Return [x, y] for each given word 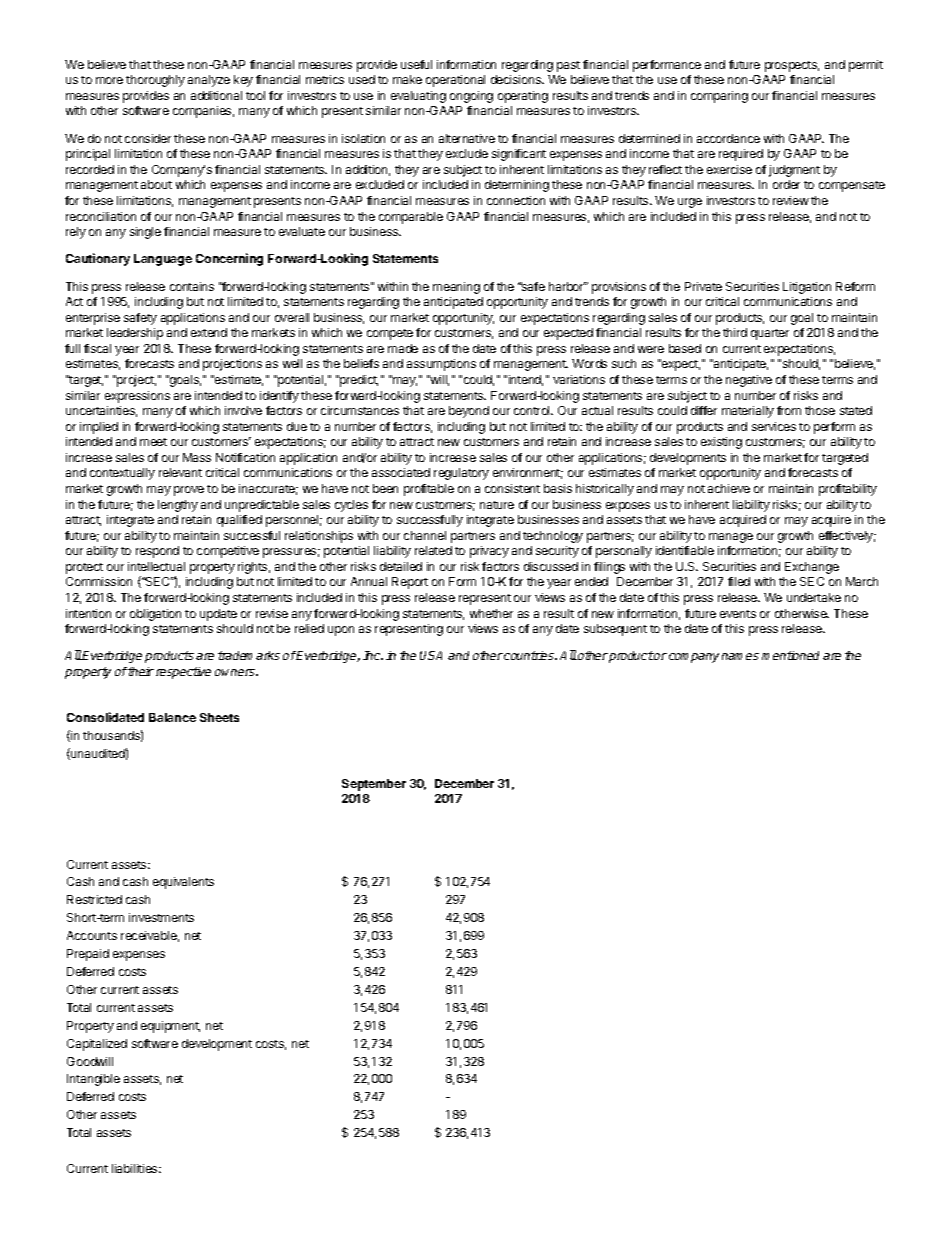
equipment [170, 1027]
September [374, 785]
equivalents [183, 883]
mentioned [790, 655]
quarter [770, 334]
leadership [135, 334]
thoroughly [155, 81]
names [740, 656]
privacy [489, 552]
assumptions [441, 365]
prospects [792, 66]
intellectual [156, 566]
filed [739, 581]
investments [161, 917]
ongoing [471, 97]
